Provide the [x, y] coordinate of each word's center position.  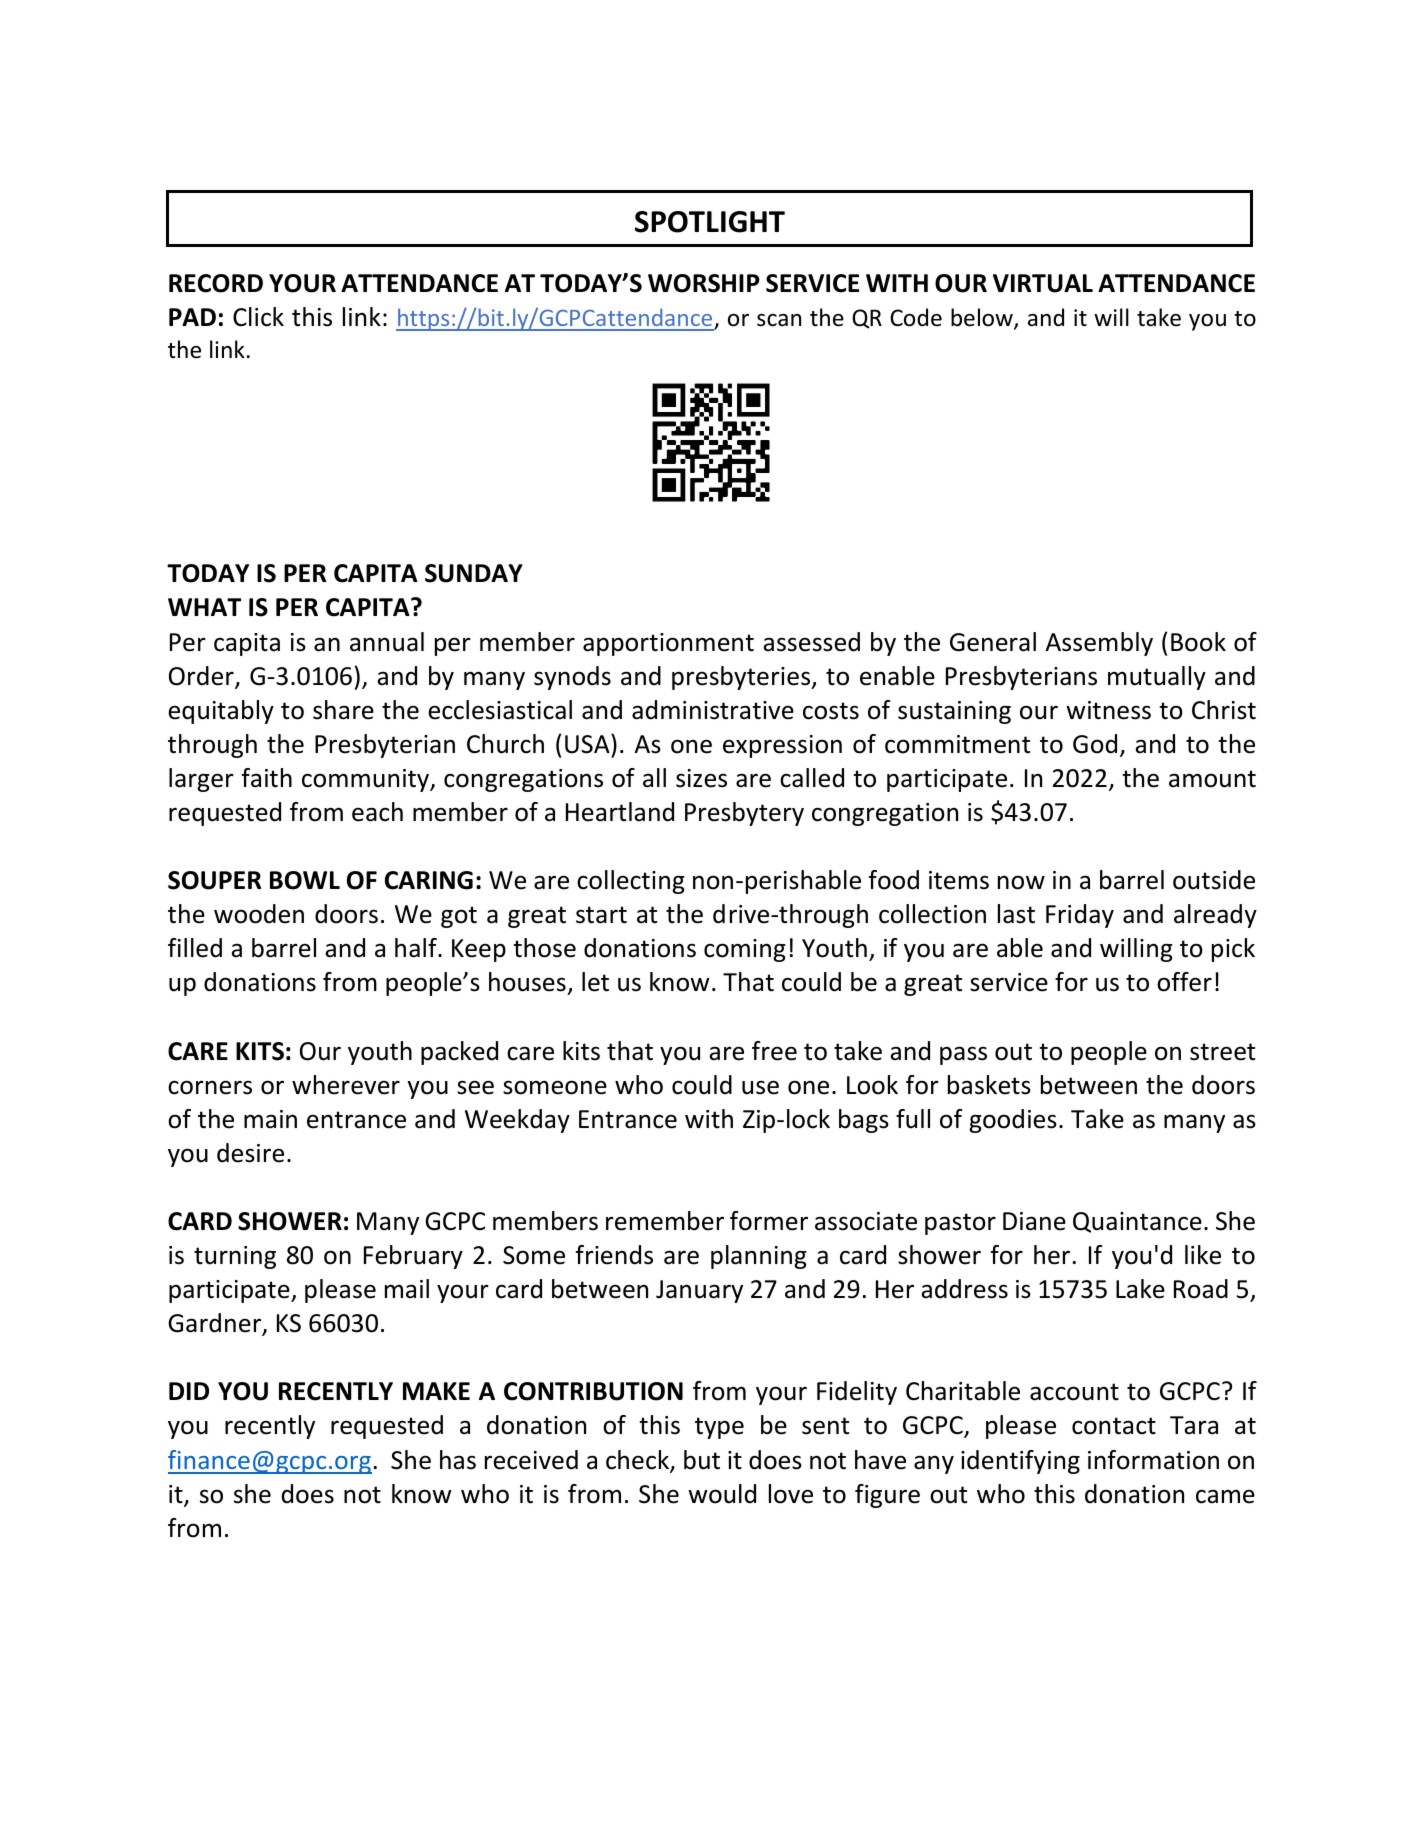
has [458, 1460]
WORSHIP [704, 283]
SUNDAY [474, 573]
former [769, 1221]
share [343, 710]
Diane [1034, 1221]
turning [235, 1257]
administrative [713, 710]
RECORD [216, 283]
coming [745, 950]
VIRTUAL [1043, 283]
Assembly [1099, 644]
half [417, 948]
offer [1184, 982]
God [1095, 744]
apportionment [668, 644]
